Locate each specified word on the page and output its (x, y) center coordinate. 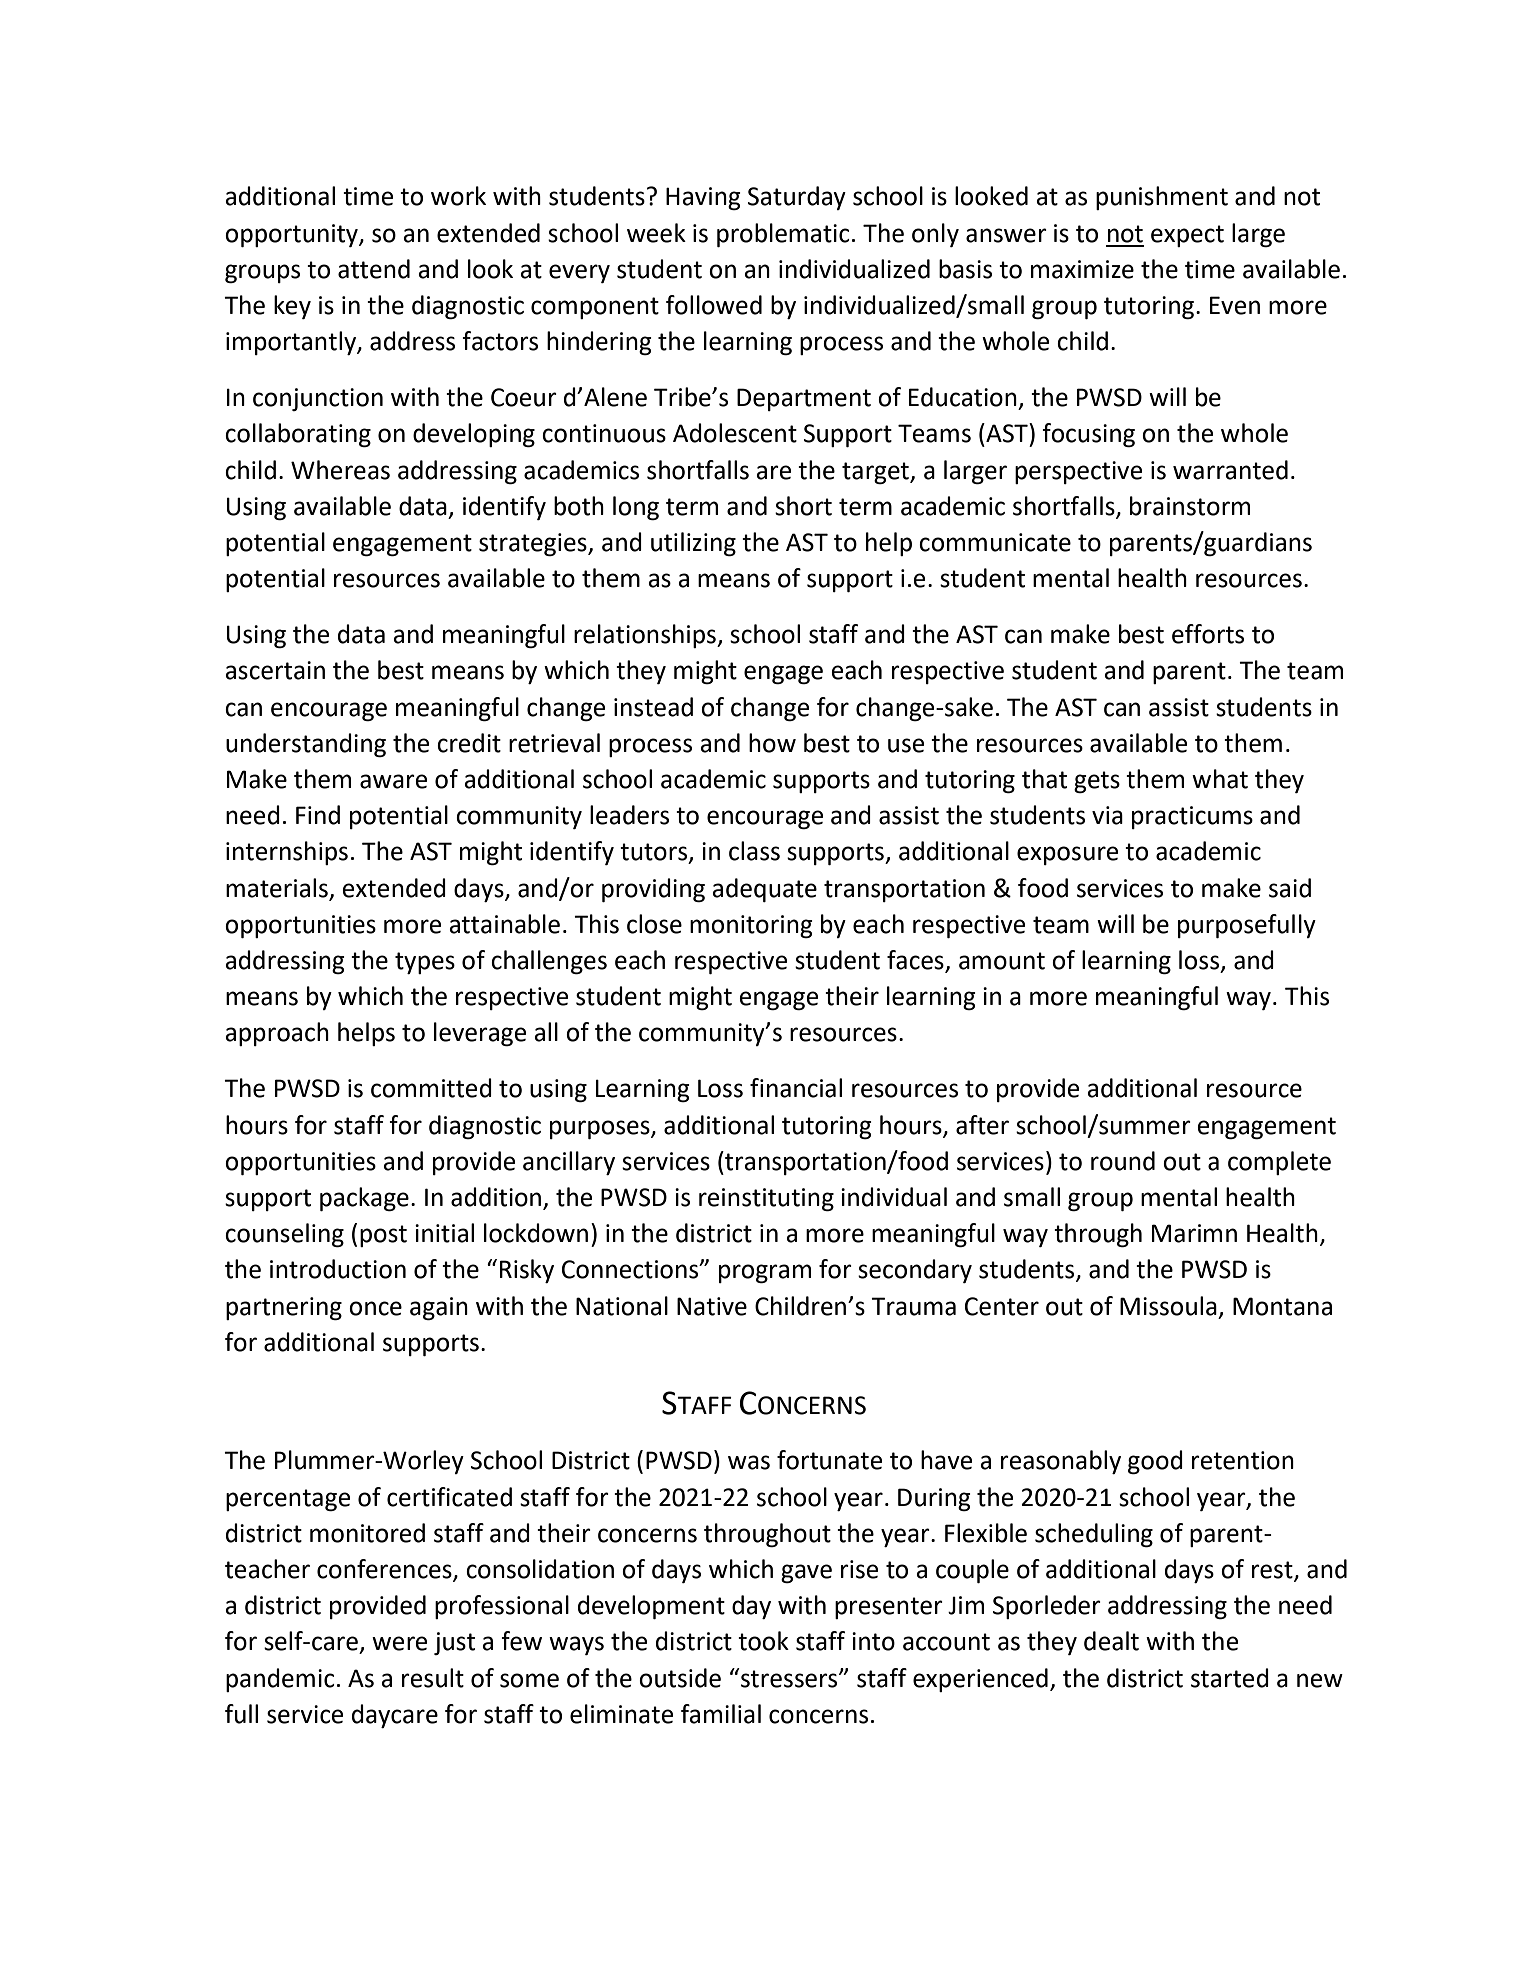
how (772, 743)
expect (1187, 236)
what (1220, 779)
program (765, 1273)
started (1230, 1678)
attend (374, 269)
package (364, 1199)
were (399, 1643)
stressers (789, 1678)
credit (469, 743)
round (1123, 1161)
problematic (783, 235)
